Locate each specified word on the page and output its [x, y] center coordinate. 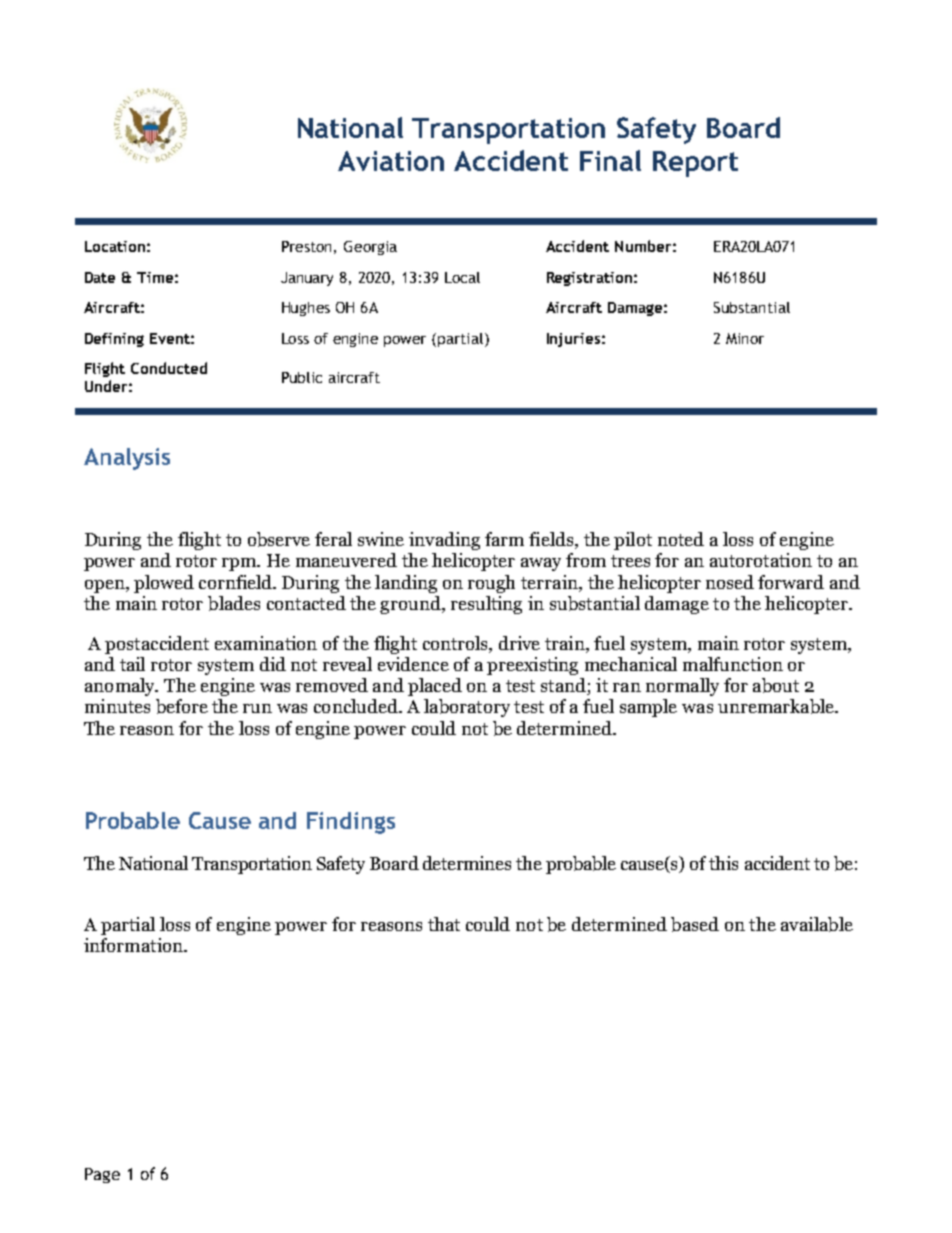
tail [132, 664]
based [695, 924]
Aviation [391, 161]
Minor [745, 338]
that [444, 924]
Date [100, 277]
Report [695, 164]
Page [102, 1175]
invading [444, 541]
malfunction [733, 664]
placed [435, 687]
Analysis [127, 459]
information [134, 945]
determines [467, 863]
